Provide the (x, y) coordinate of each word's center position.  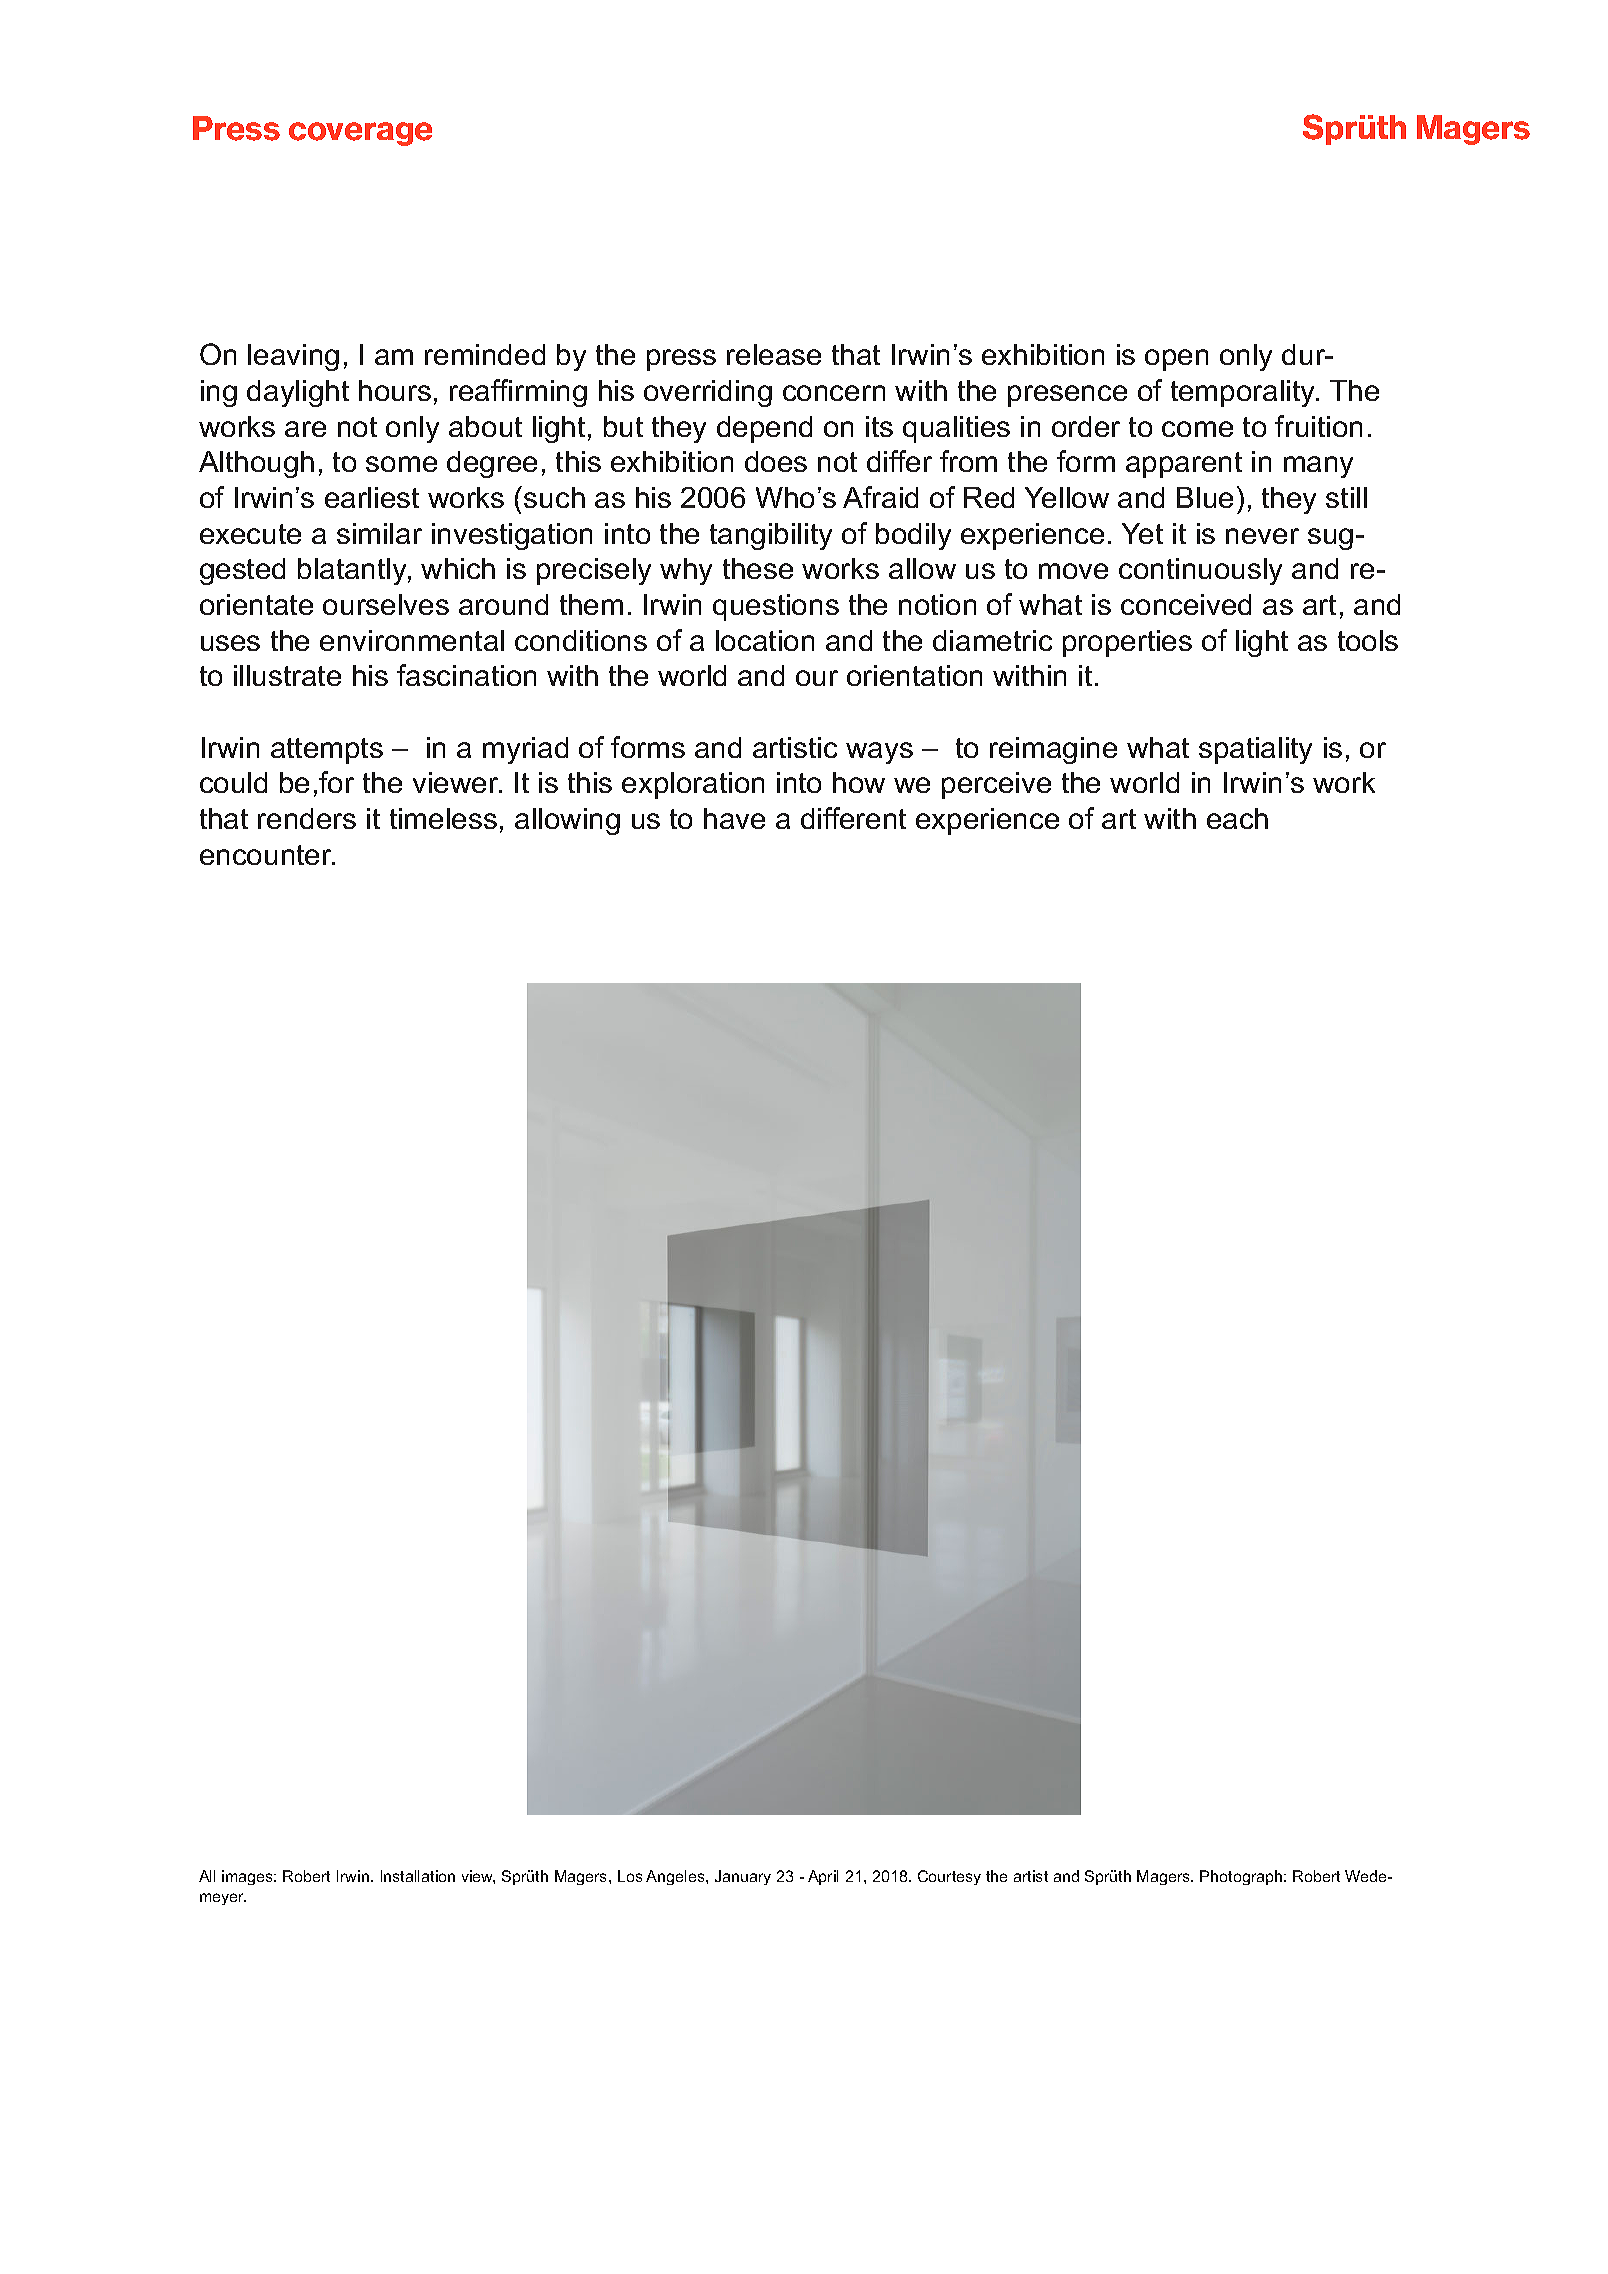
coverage (360, 134)
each (1237, 818)
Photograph (1242, 1877)
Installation (418, 1876)
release (774, 354)
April (823, 1877)
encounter (267, 855)
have (734, 818)
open (1176, 360)
